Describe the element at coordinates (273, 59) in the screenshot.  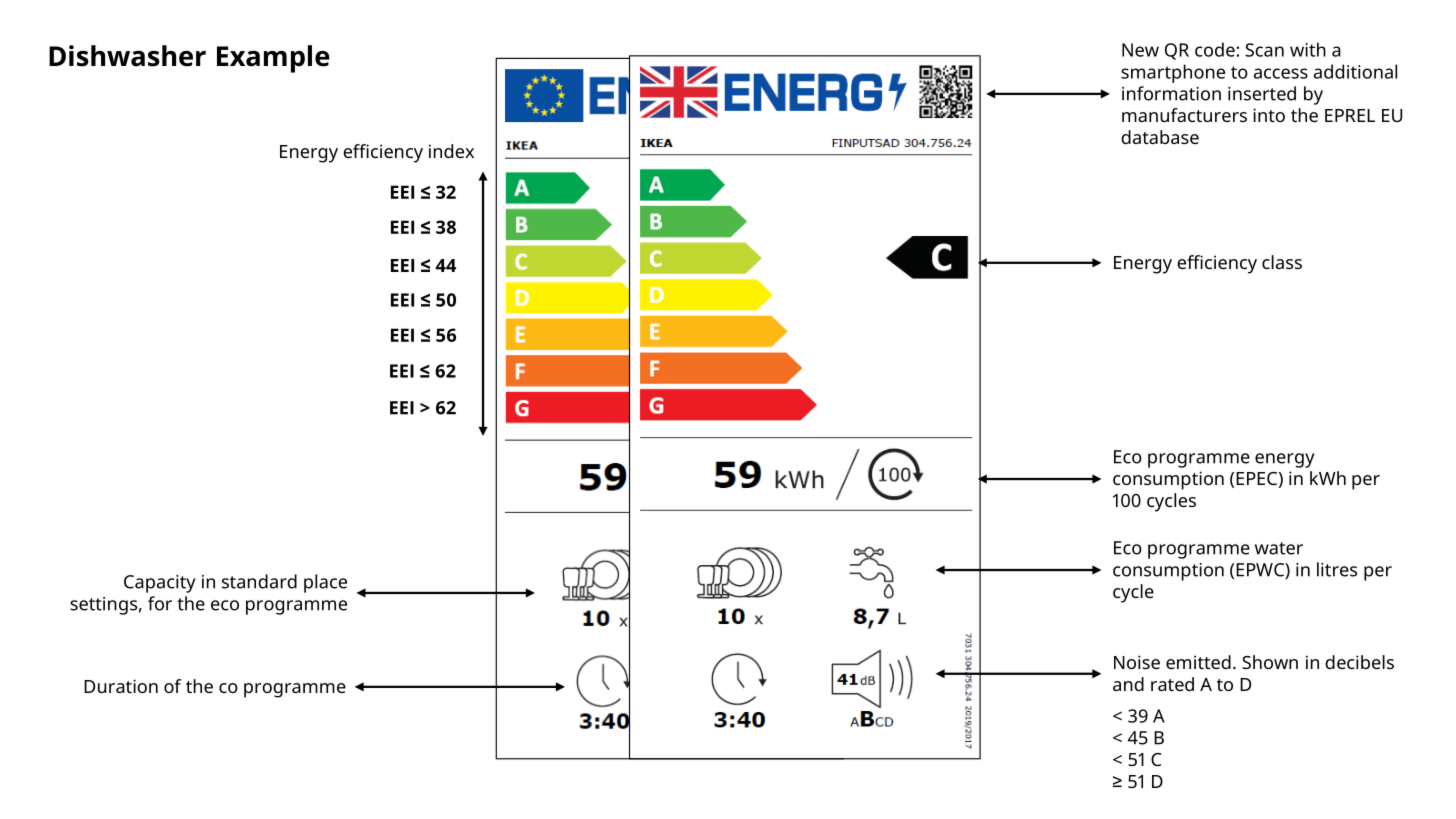
I see `Example` at that location.
